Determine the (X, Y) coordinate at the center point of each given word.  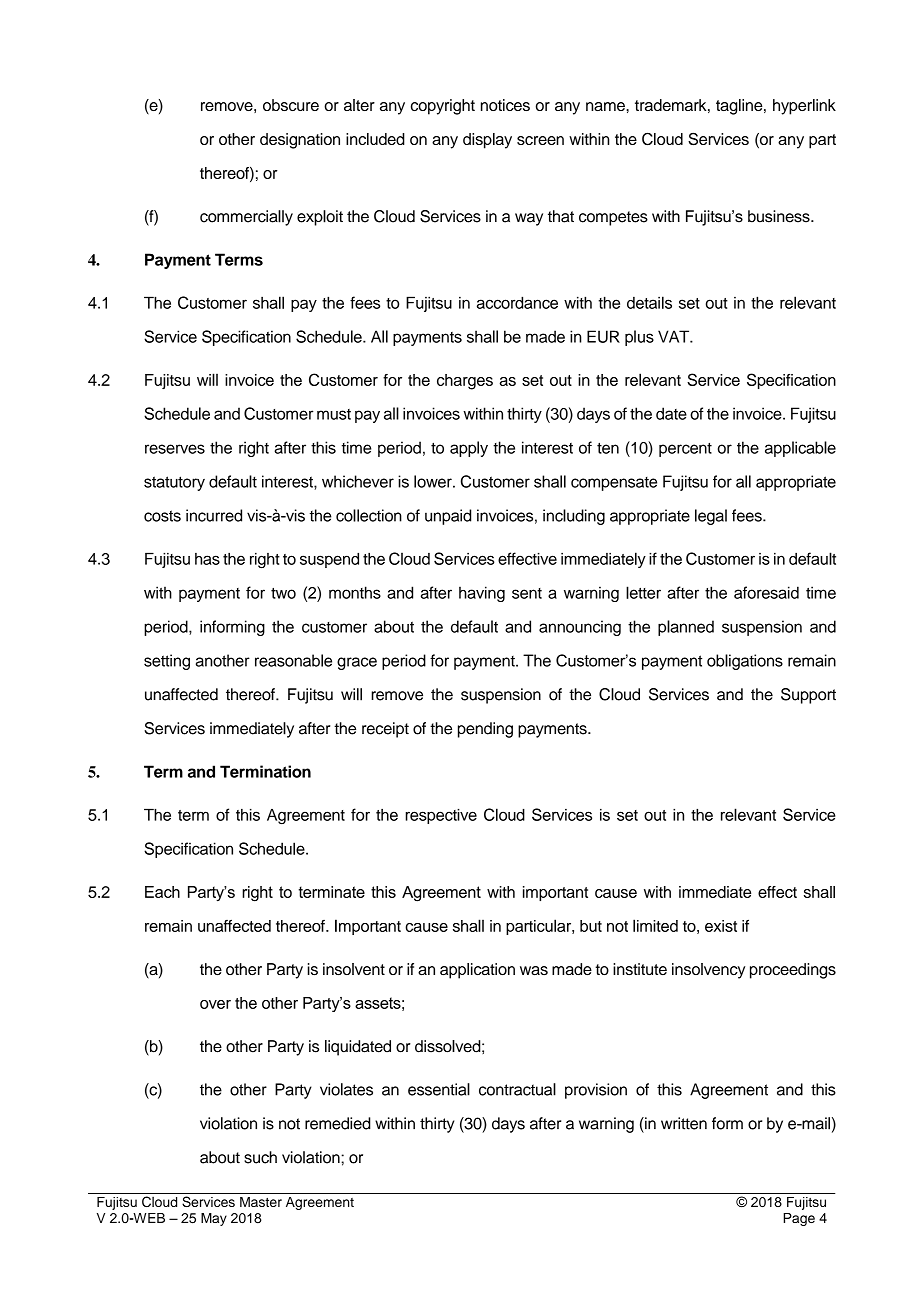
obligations (745, 662)
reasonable (293, 660)
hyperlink (804, 107)
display (487, 141)
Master (261, 1202)
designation (300, 141)
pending (485, 730)
